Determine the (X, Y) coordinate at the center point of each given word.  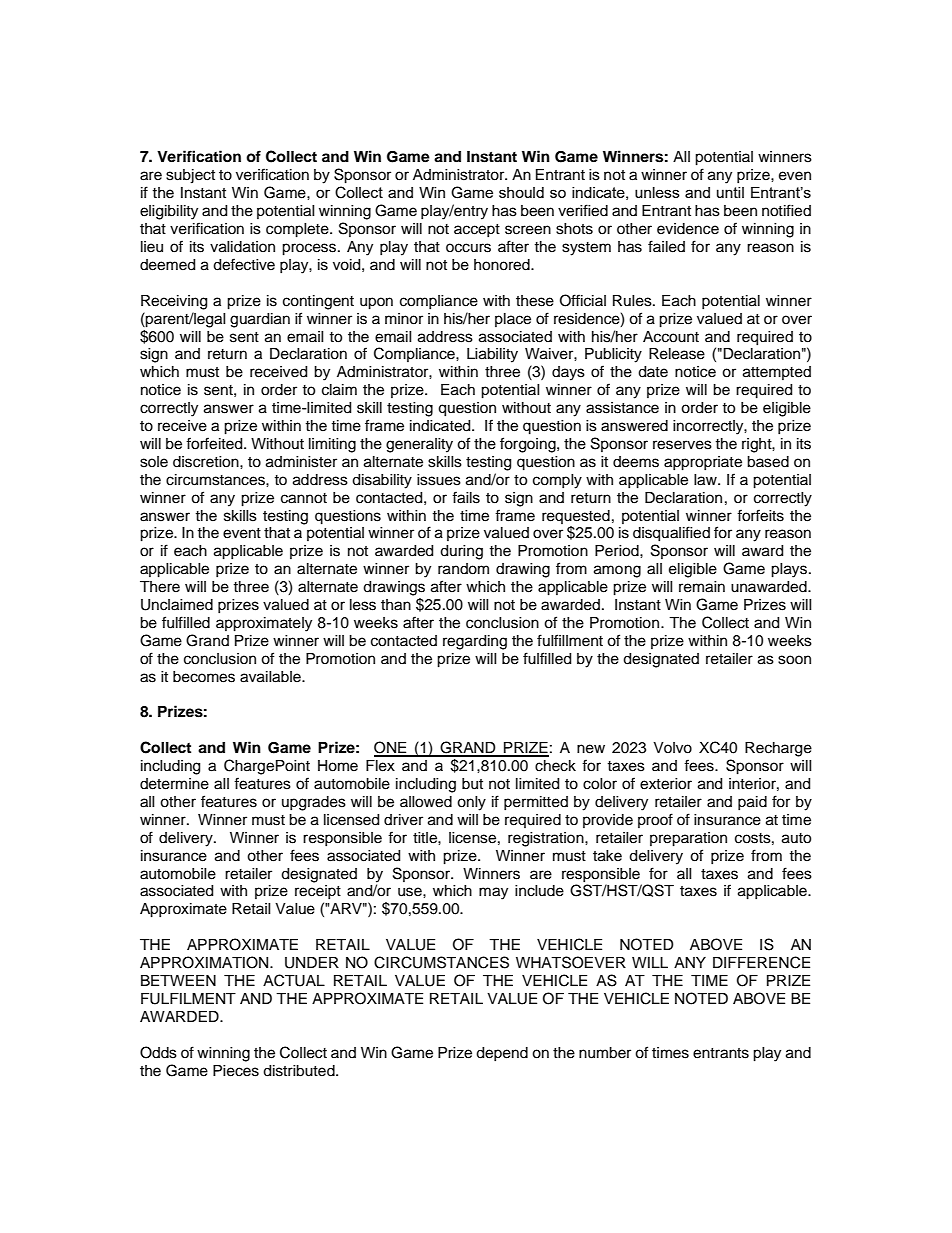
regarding (475, 642)
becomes (204, 677)
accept (477, 230)
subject (190, 176)
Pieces (236, 1071)
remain (702, 587)
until (730, 192)
